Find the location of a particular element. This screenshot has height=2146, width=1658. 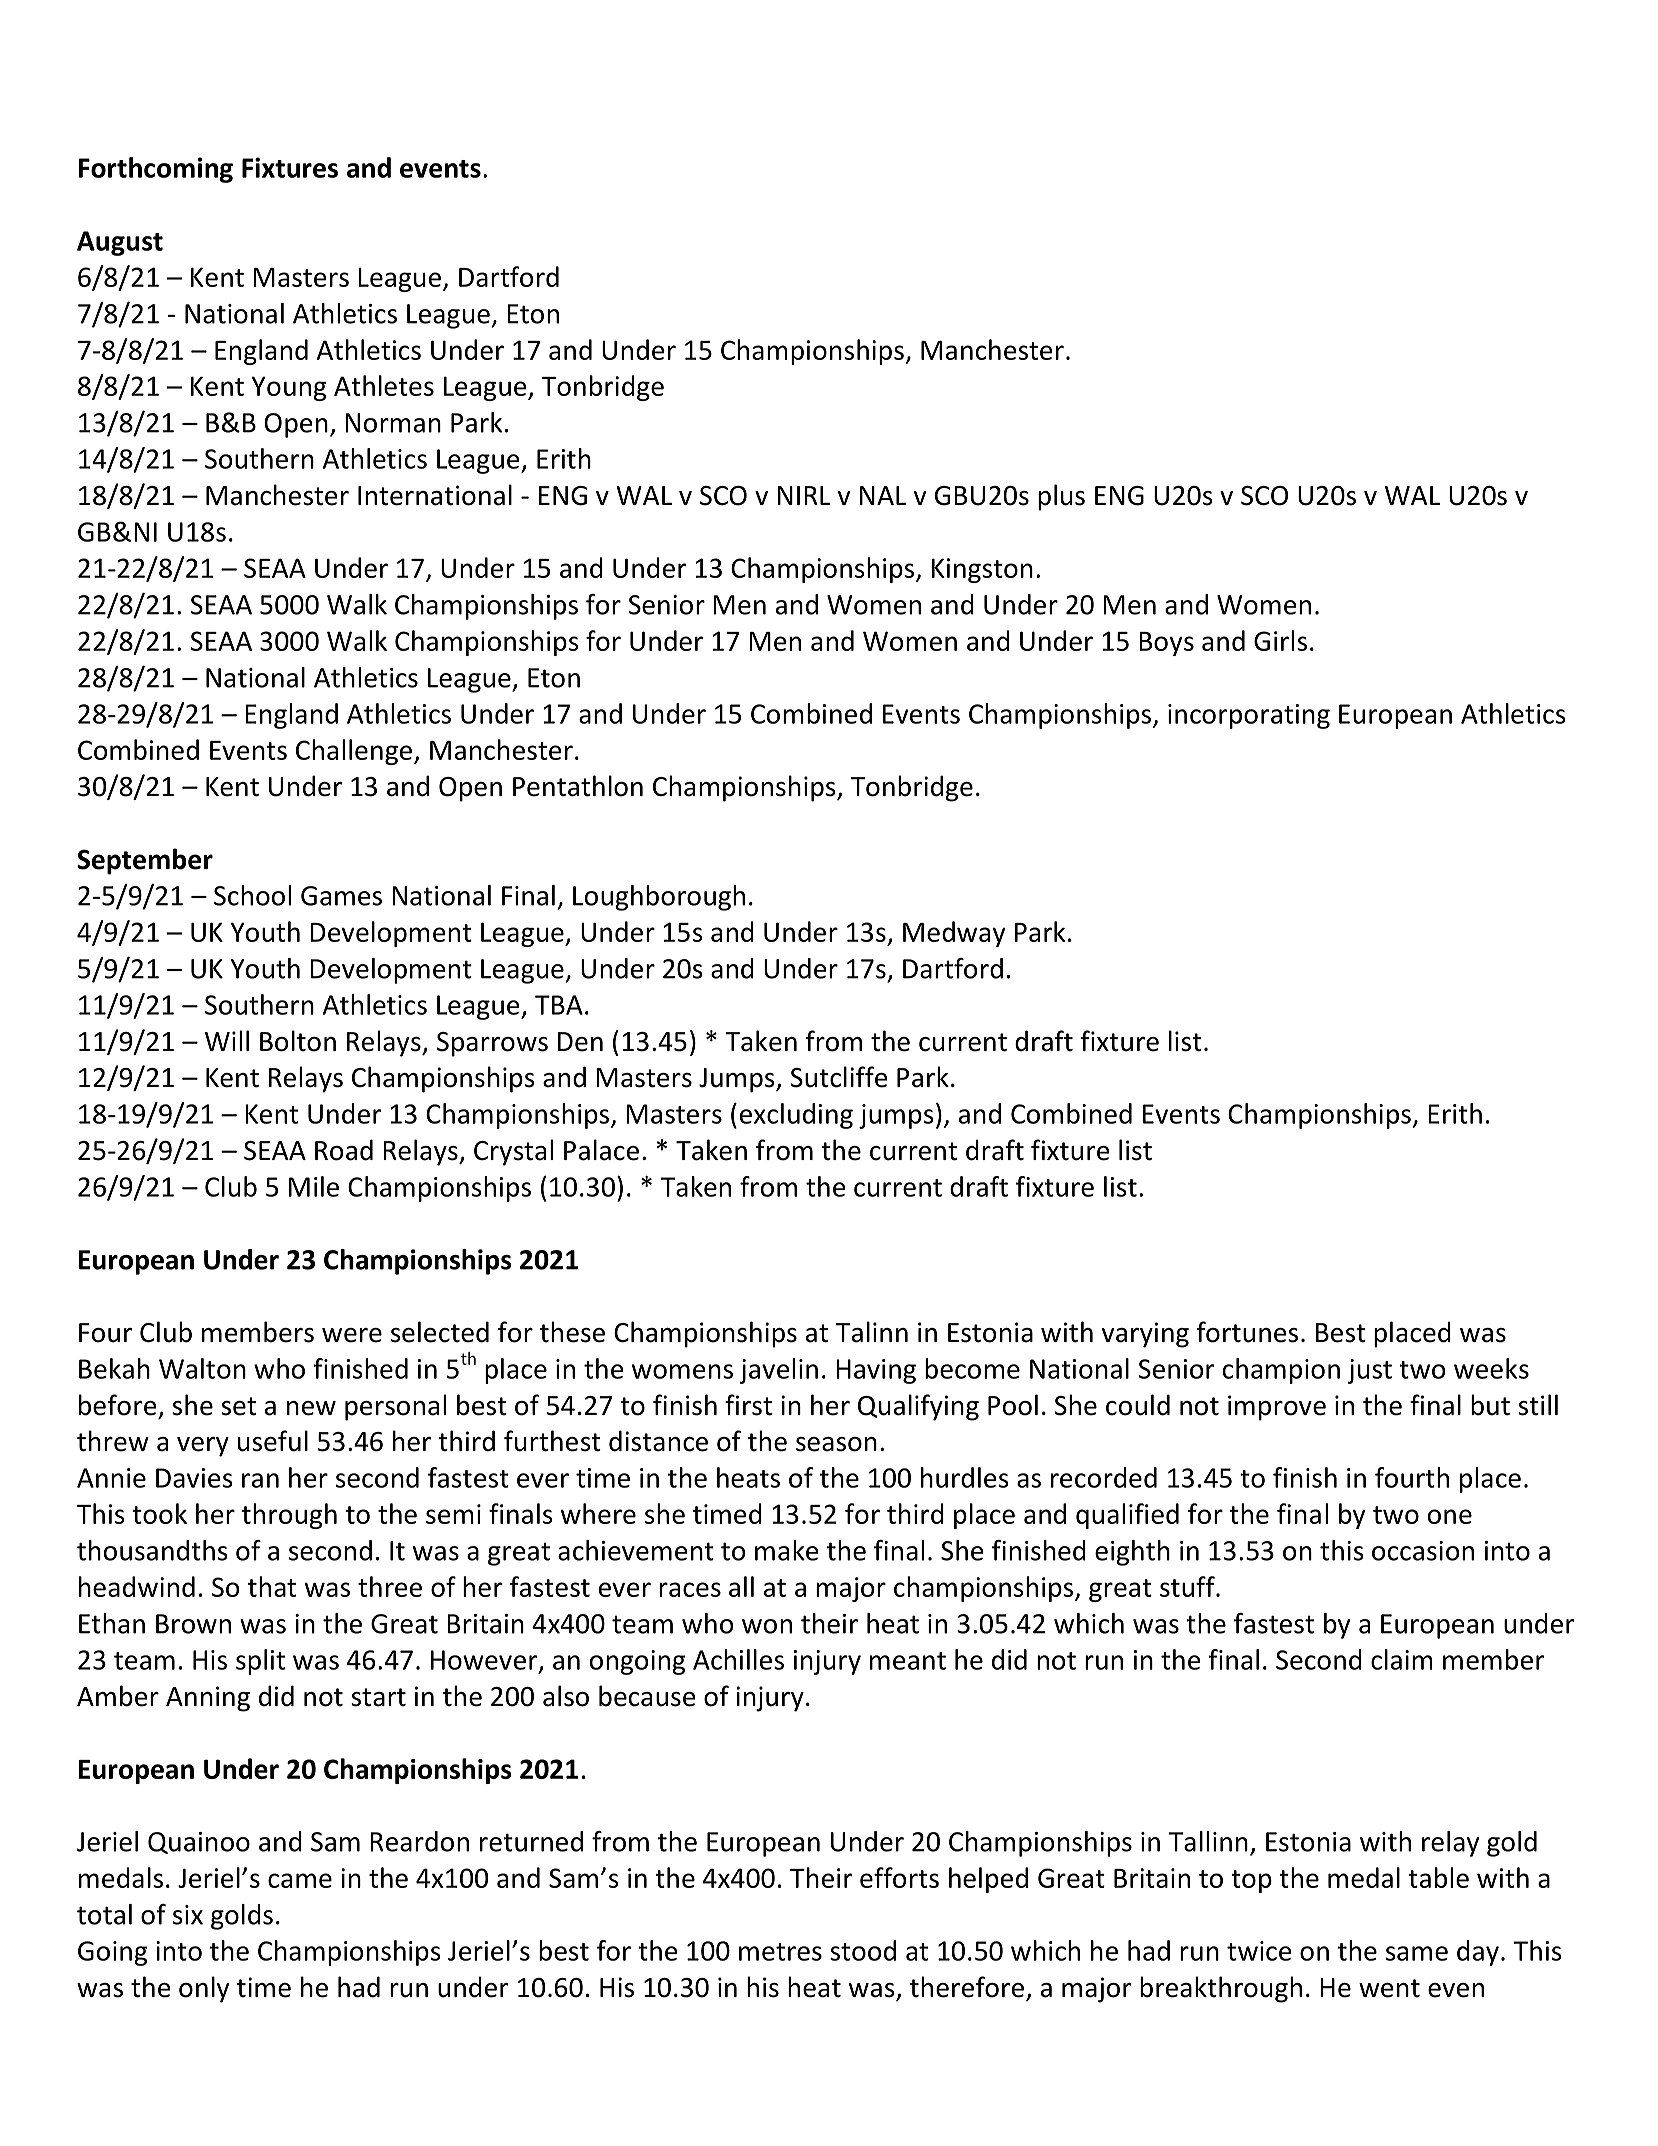

ran is located at coordinates (260, 1480).
